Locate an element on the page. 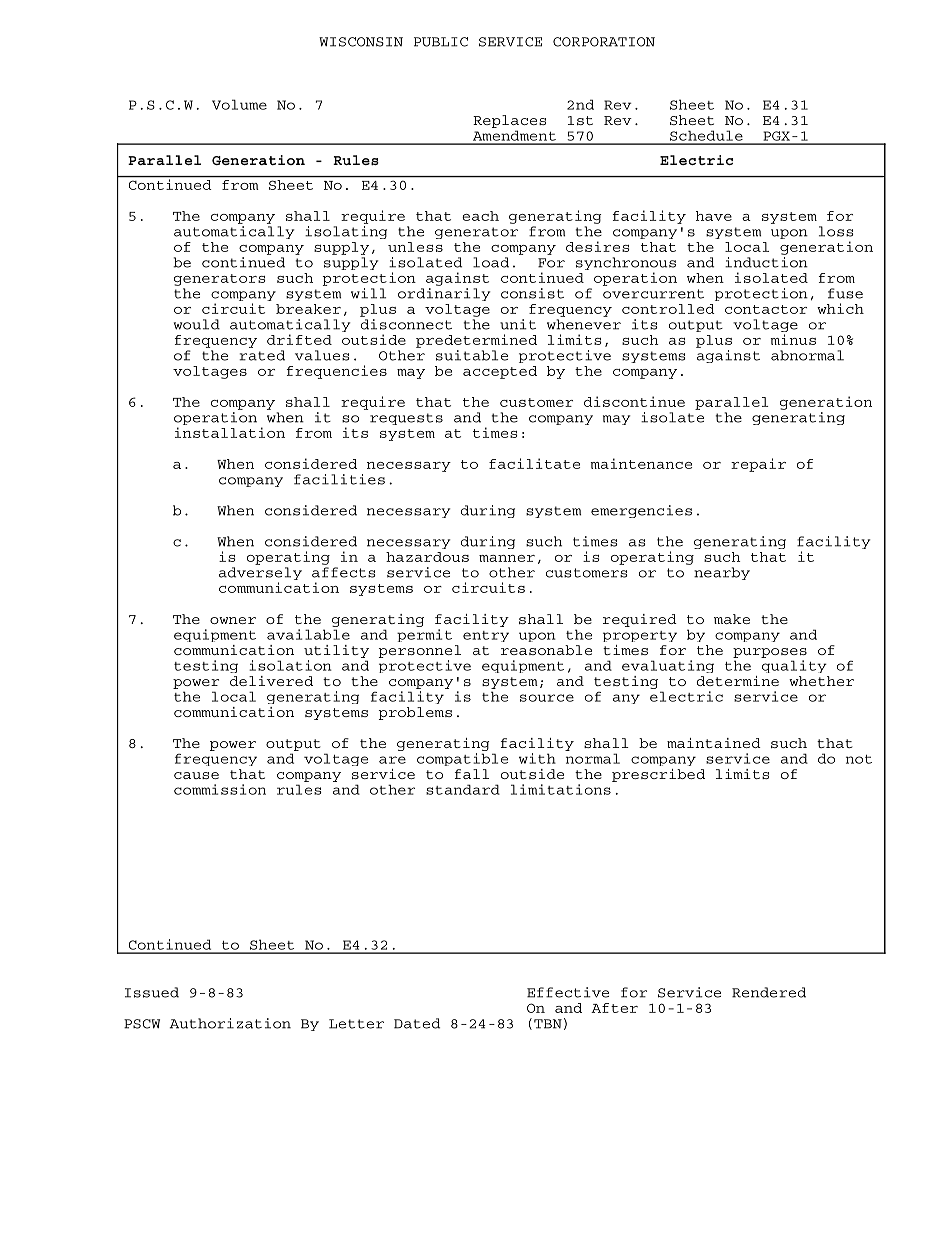 Image resolution: width=952 pixels, height=1233 pixels. hazardous is located at coordinates (427, 557).
